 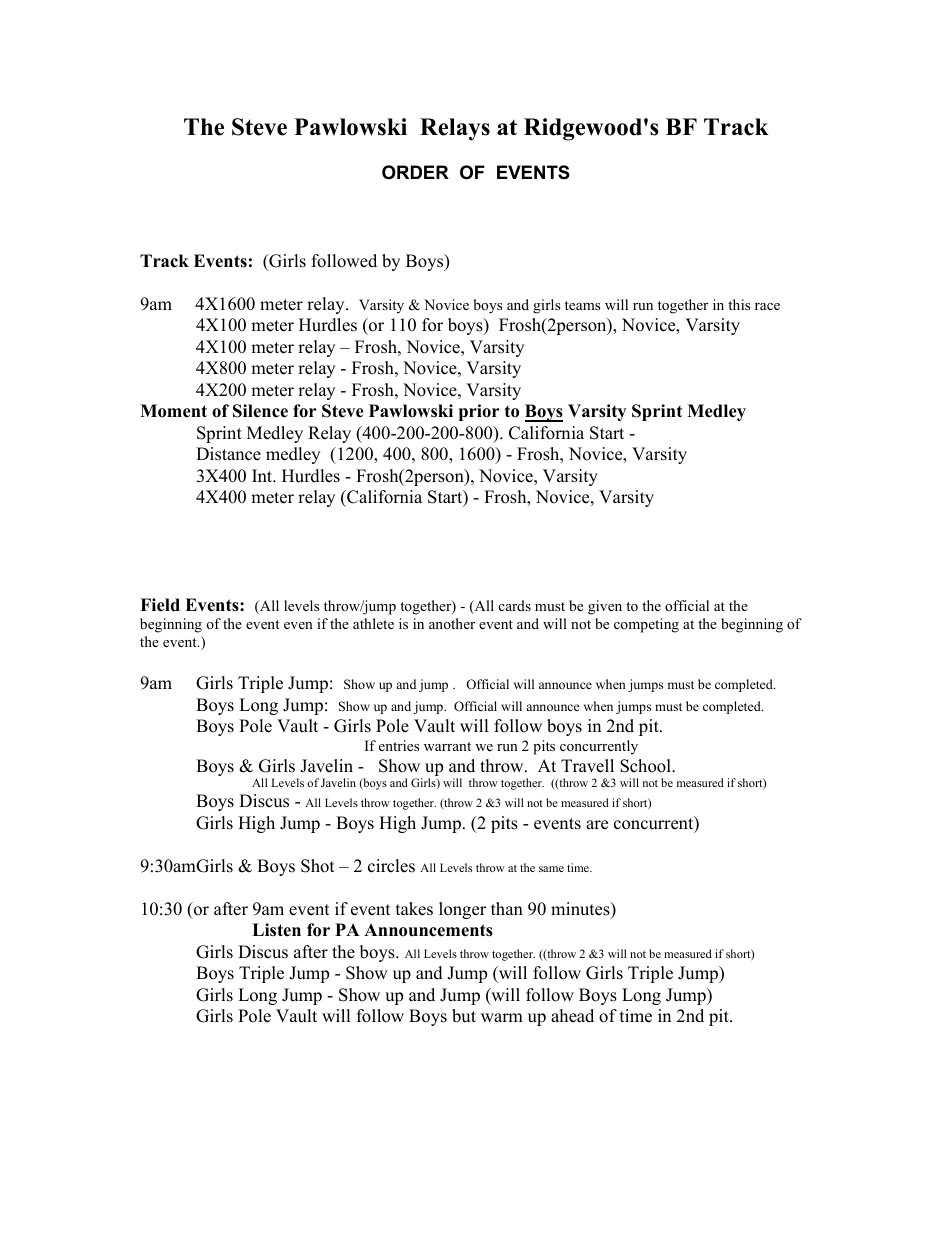 What do you see at coordinates (452, 623) in the screenshot?
I see `another` at bounding box center [452, 623].
